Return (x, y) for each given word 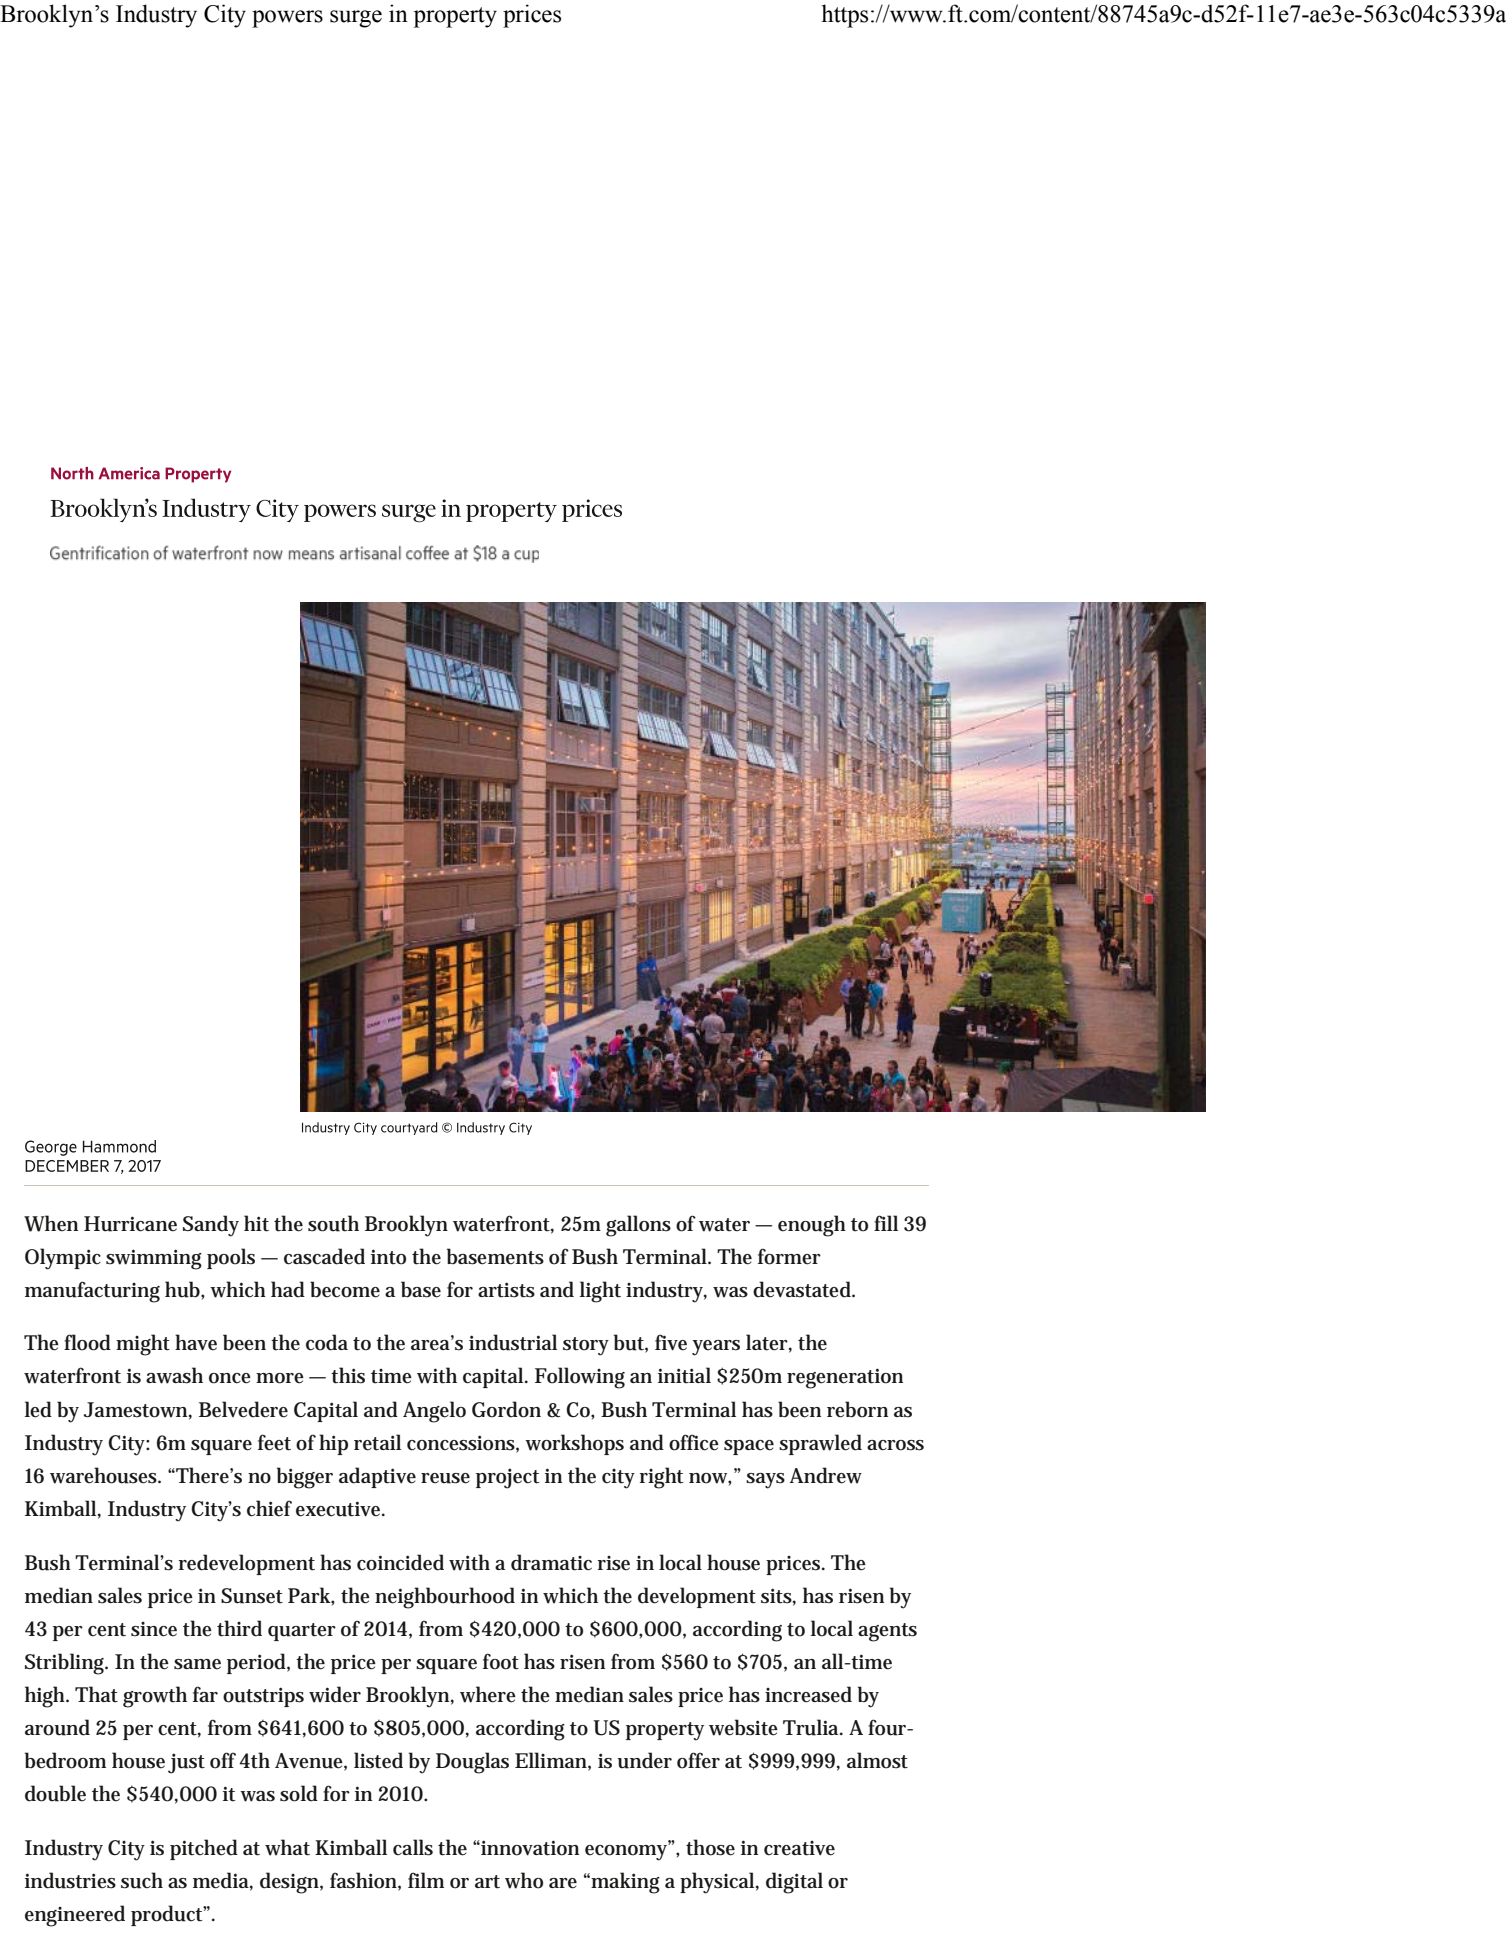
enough (812, 1226)
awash (174, 1375)
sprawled (820, 1444)
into (388, 1257)
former (789, 1256)
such (142, 1880)
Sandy (211, 1226)
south (333, 1223)
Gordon (506, 1409)
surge (356, 19)
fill (886, 1223)
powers (287, 19)
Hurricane (130, 1224)
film (426, 1880)
